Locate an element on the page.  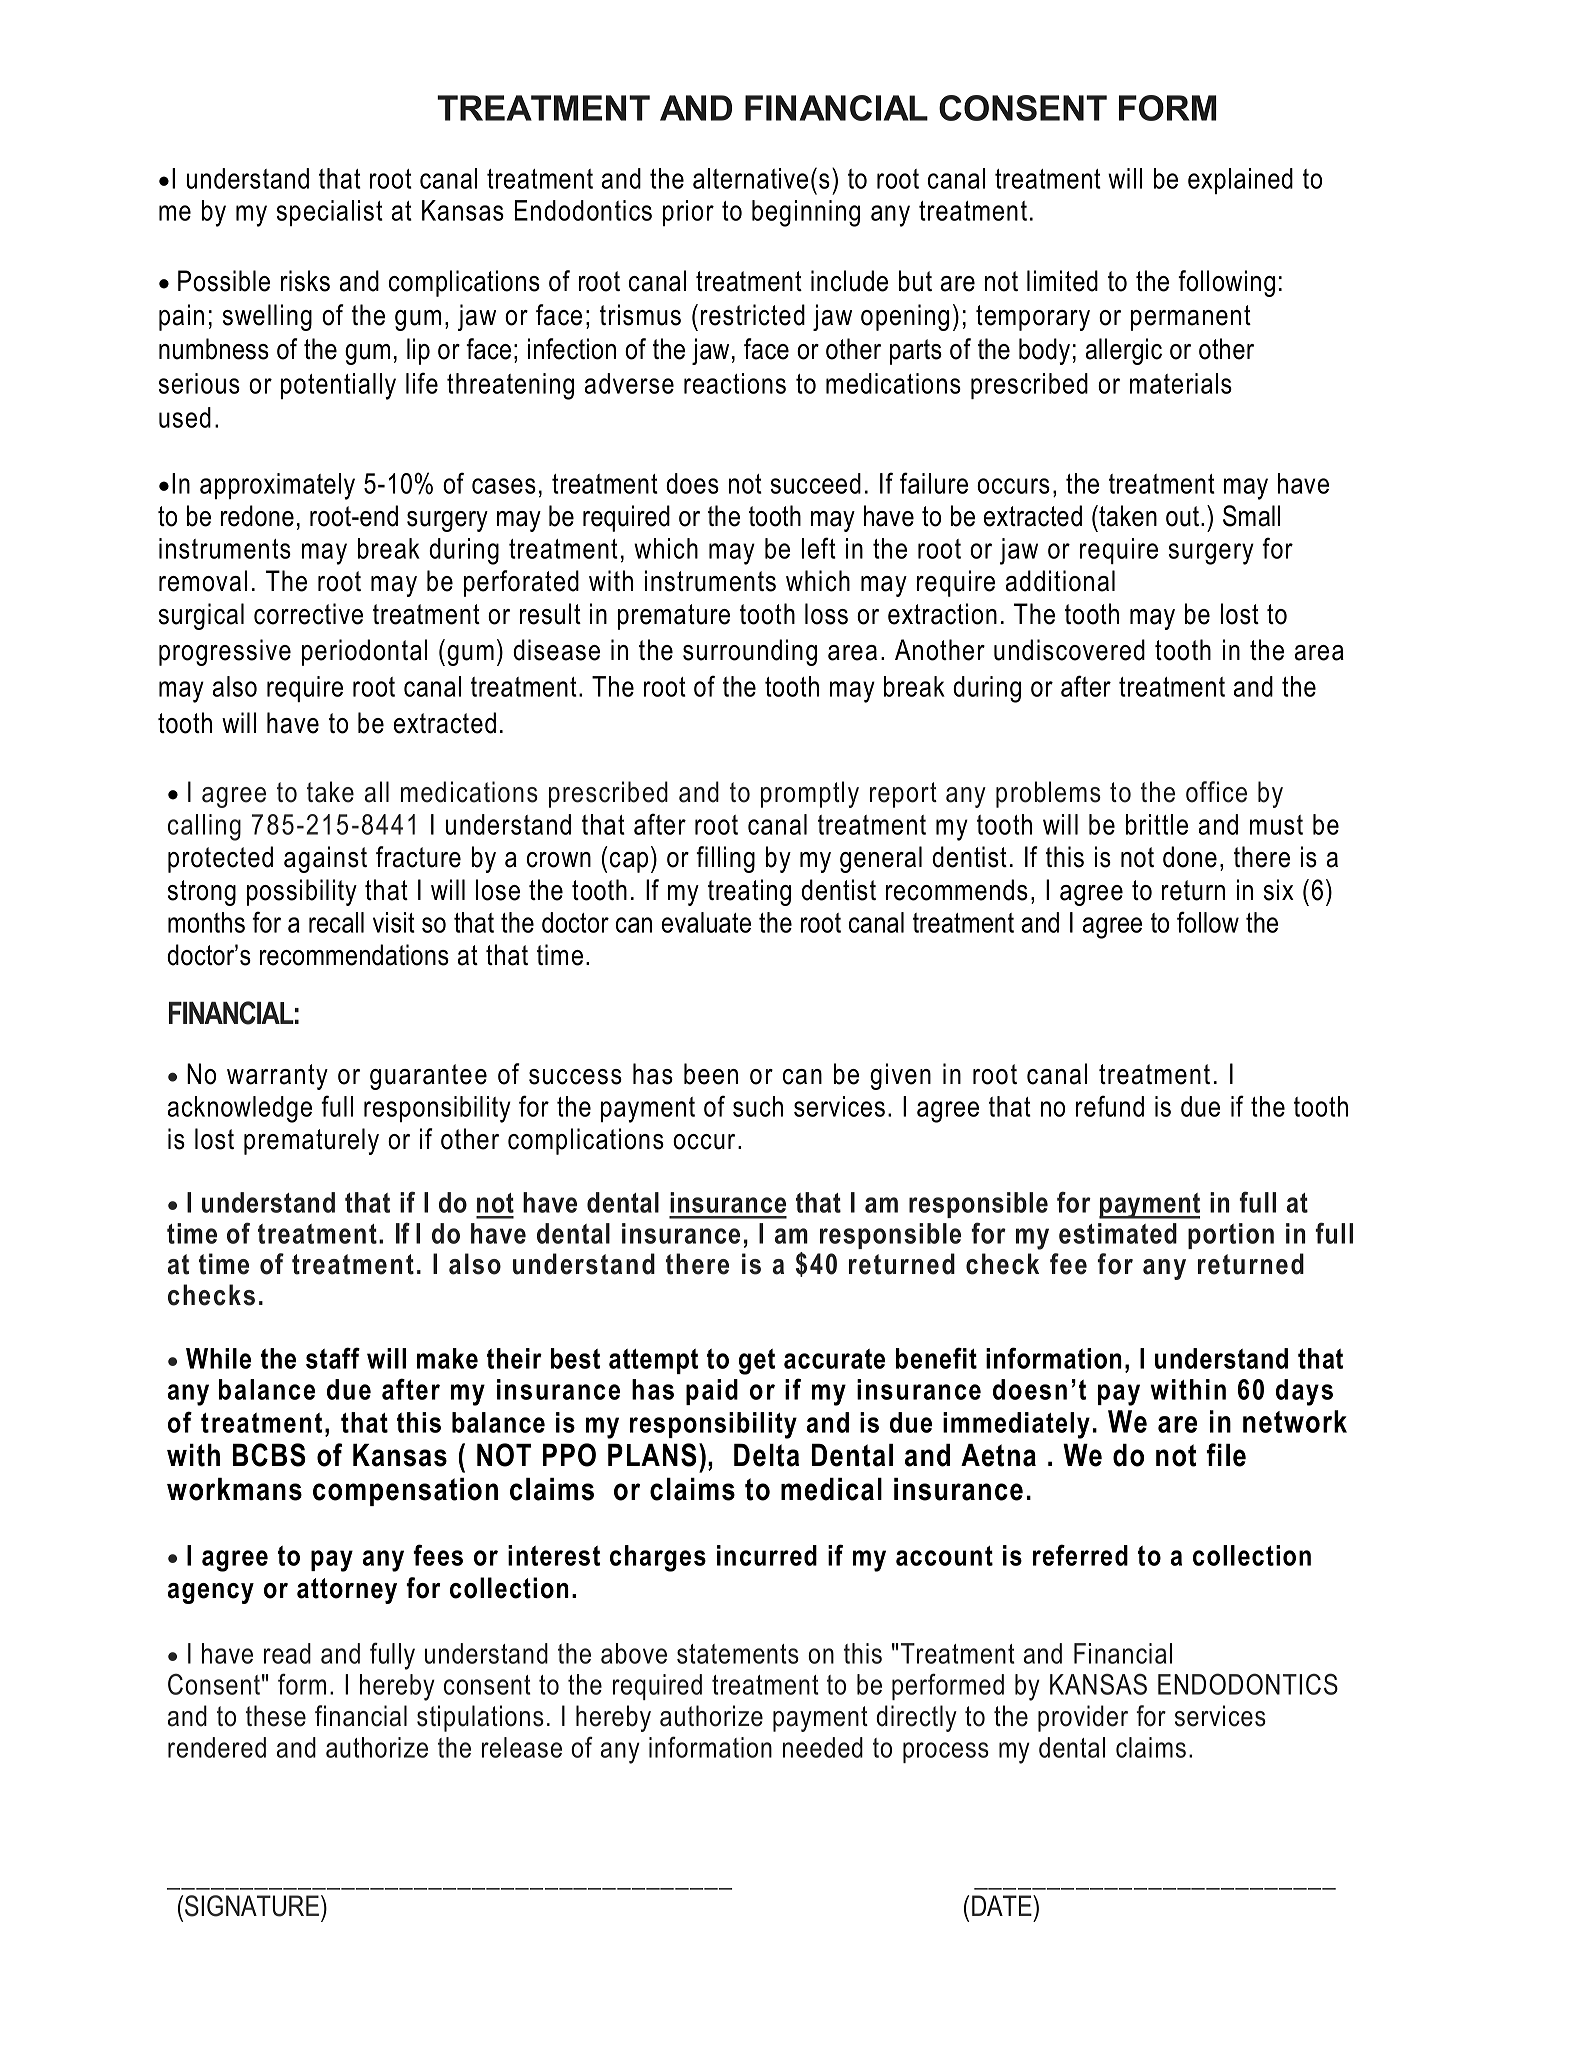
specialist is located at coordinates (330, 213).
